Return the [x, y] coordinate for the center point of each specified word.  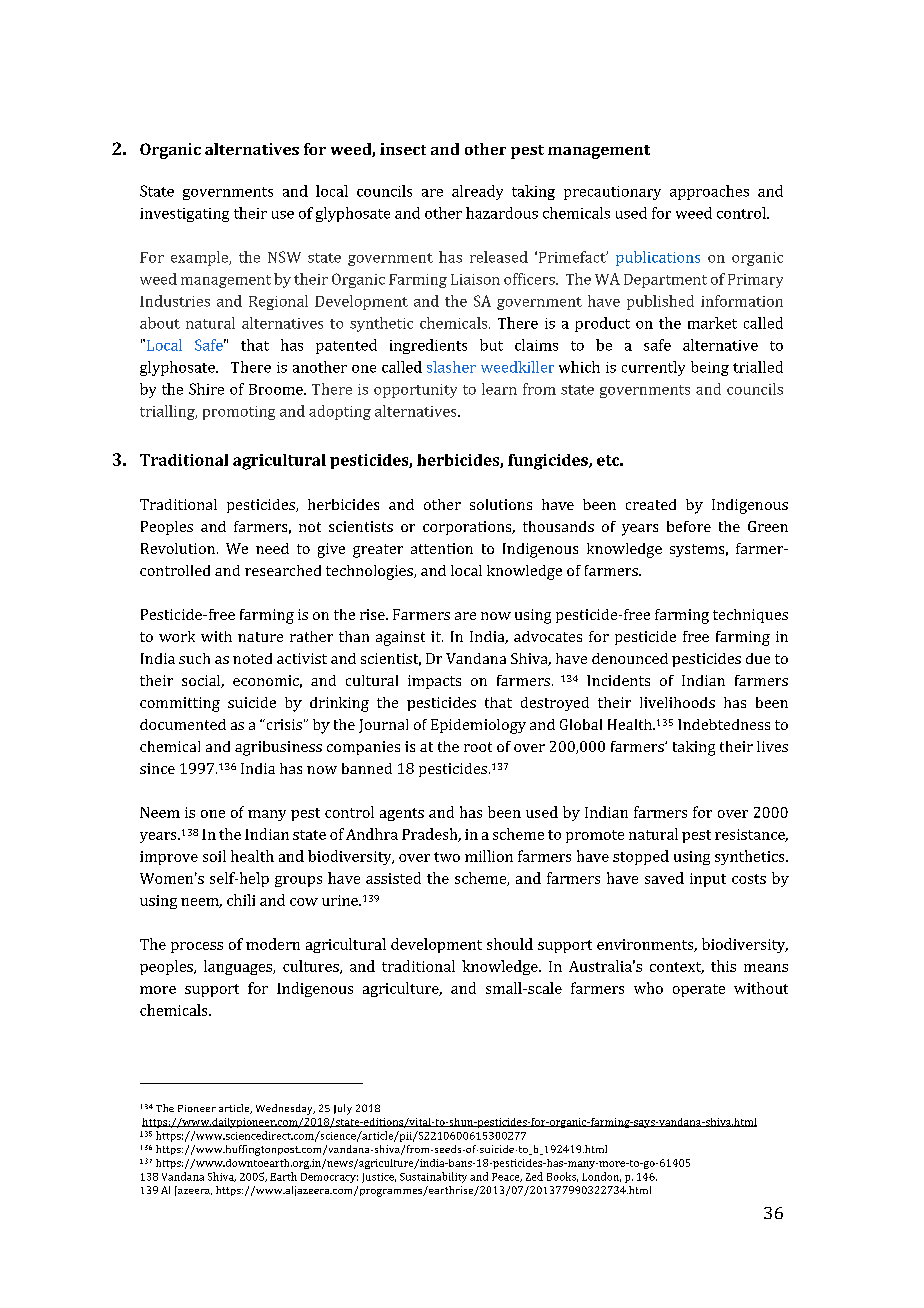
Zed [534, 1176]
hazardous [502, 213]
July [343, 1109]
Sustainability [433, 1177]
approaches [709, 192]
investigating [184, 215]
